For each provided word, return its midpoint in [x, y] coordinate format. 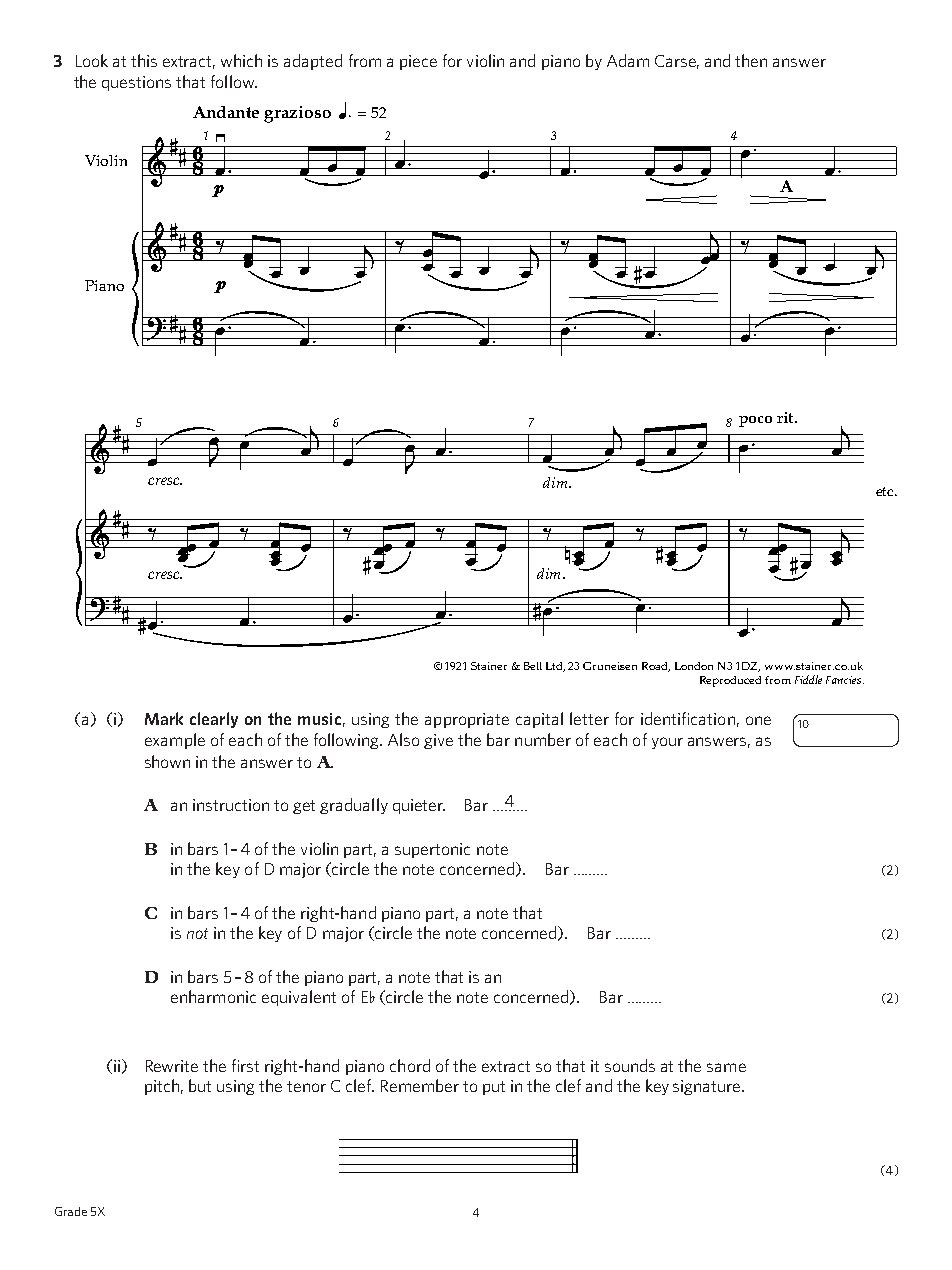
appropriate [467, 720]
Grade [71, 1211]
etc [886, 491]
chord [410, 1065]
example [175, 741]
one [758, 720]
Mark [164, 718]
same [726, 1067]
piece [418, 62]
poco [755, 421]
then [751, 60]
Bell [533, 666]
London [694, 666]
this [144, 60]
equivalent [299, 998]
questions [136, 83]
